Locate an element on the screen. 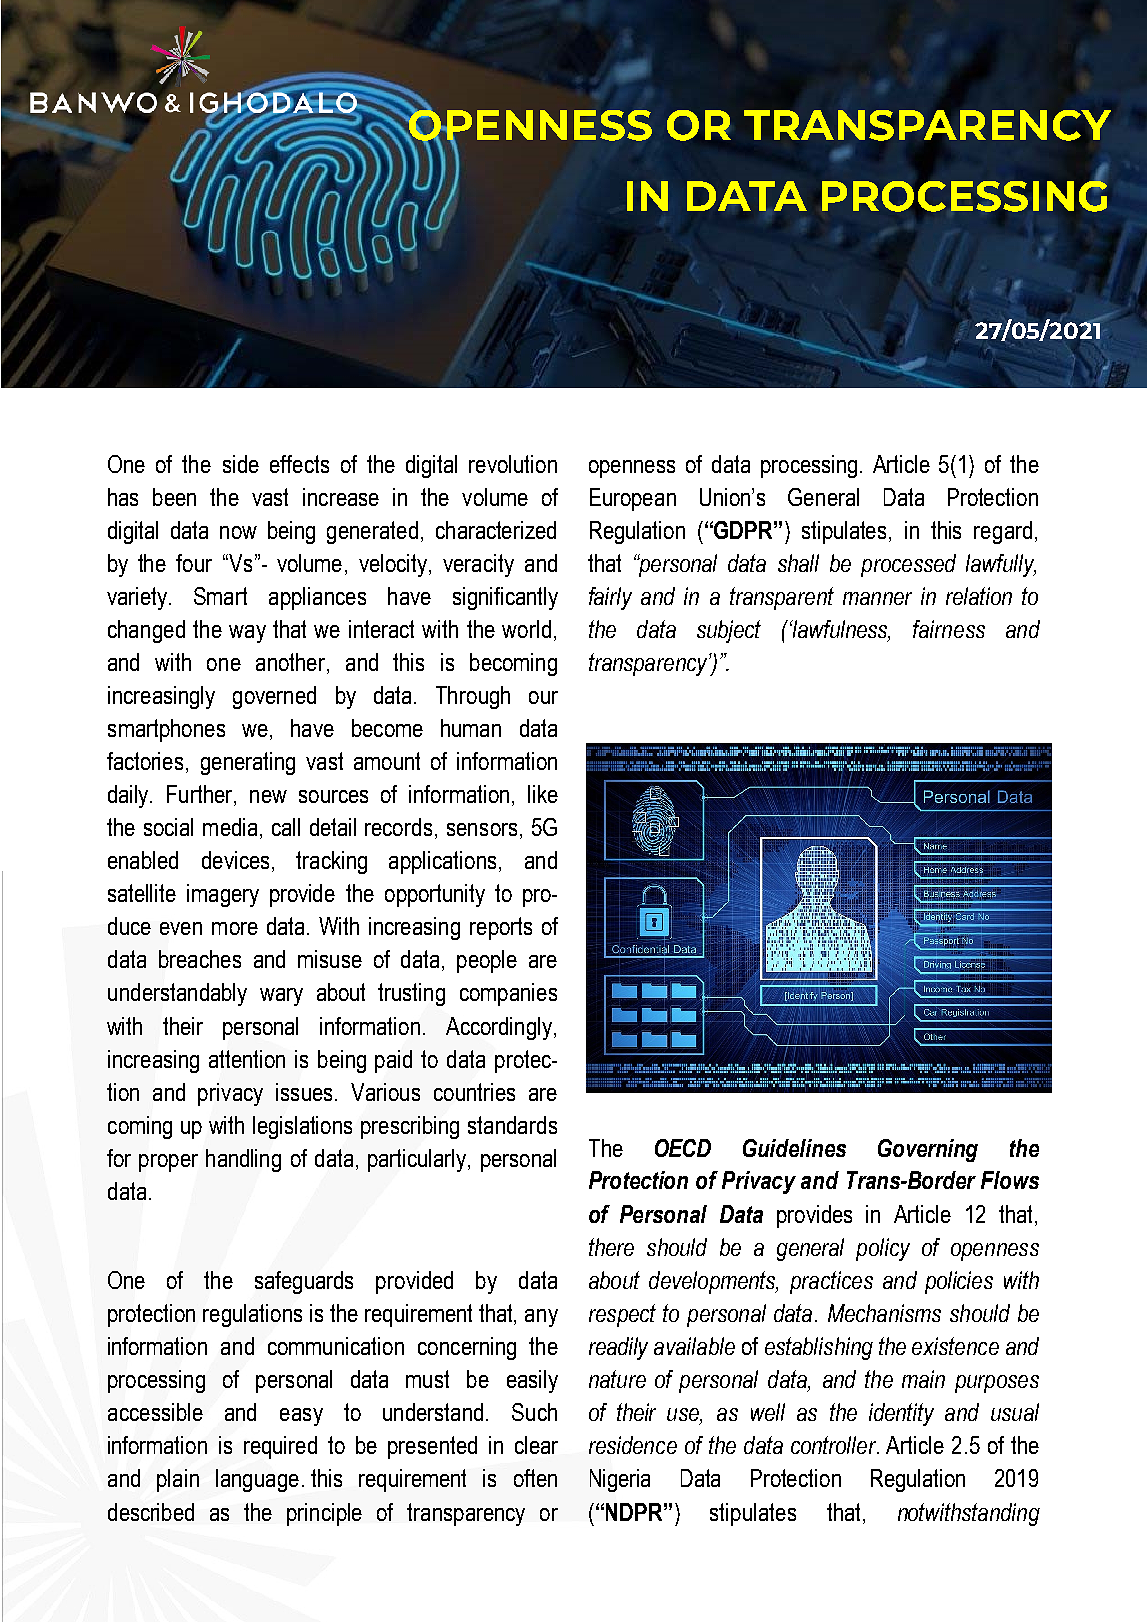 The height and width of the screenshot is (1622, 1147). regard is located at coordinates (1003, 532).
